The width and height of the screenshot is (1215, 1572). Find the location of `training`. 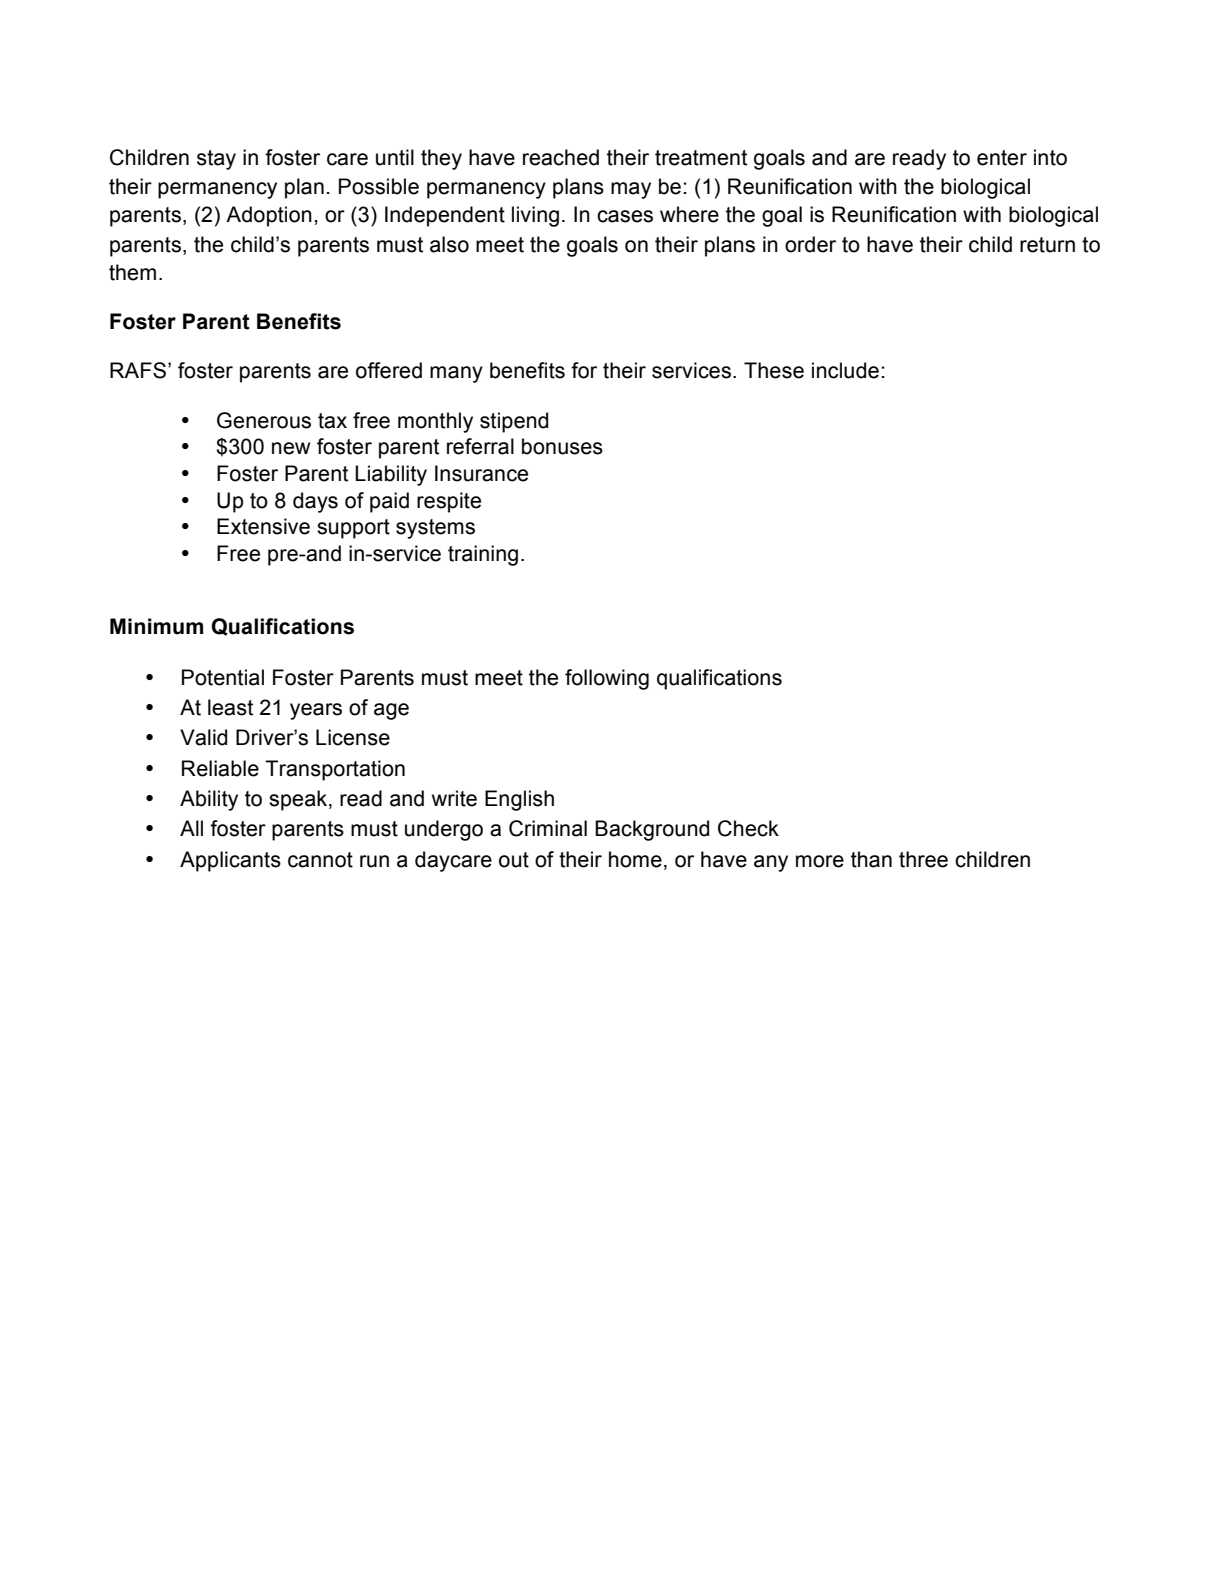

training is located at coordinates (483, 555).
